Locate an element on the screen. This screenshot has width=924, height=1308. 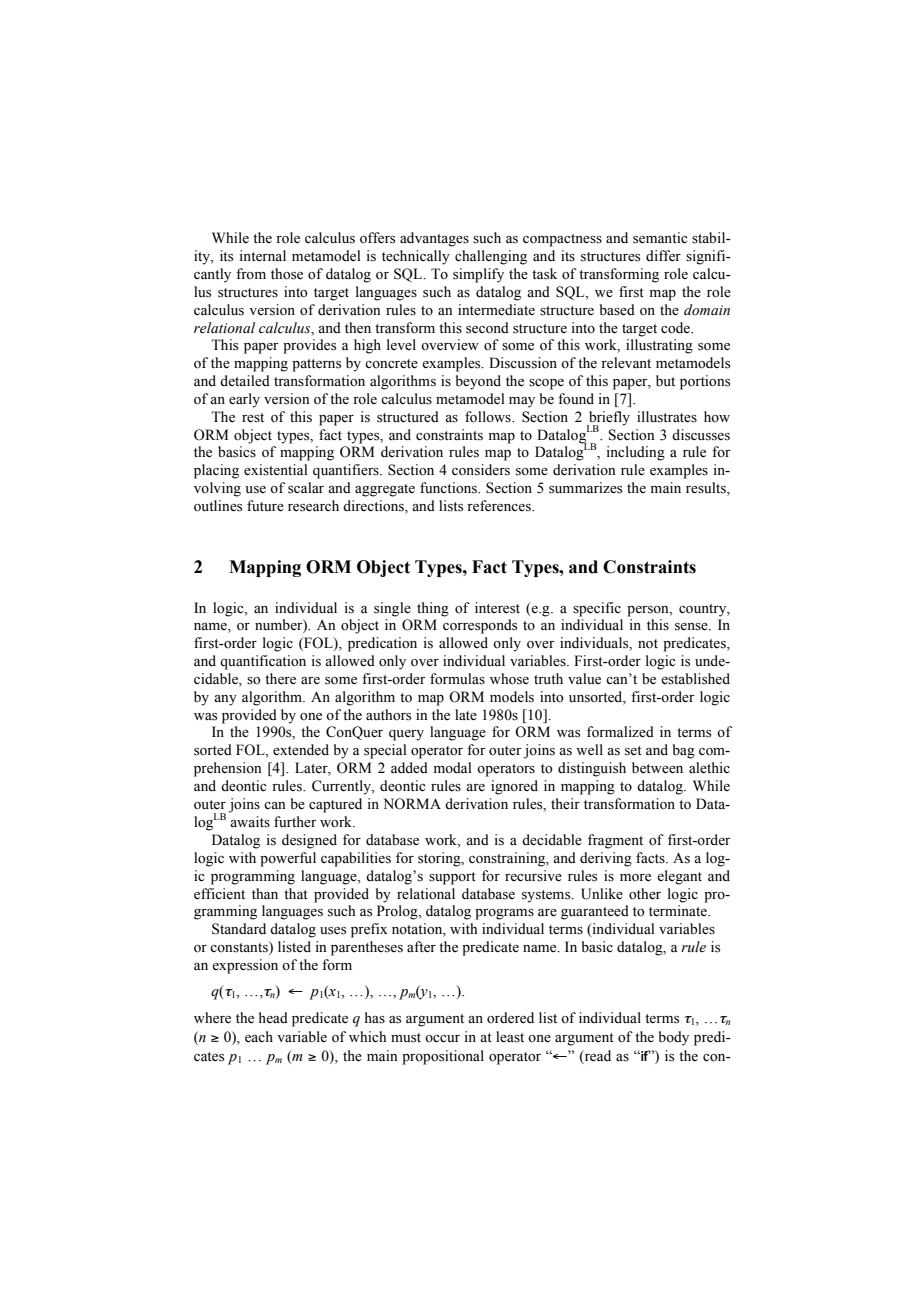
future is located at coordinates (265, 506).
